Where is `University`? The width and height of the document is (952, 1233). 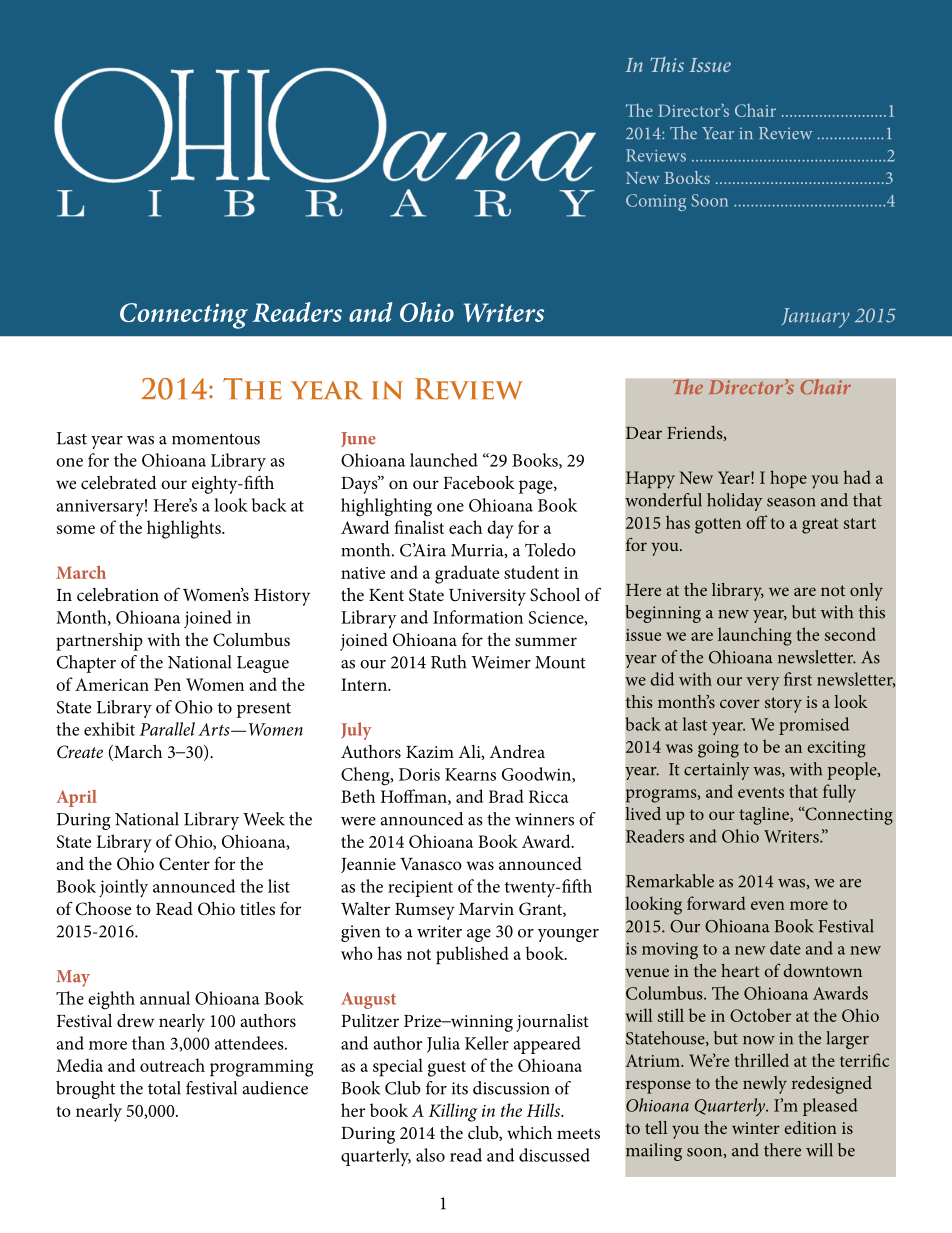
University is located at coordinates (487, 597).
